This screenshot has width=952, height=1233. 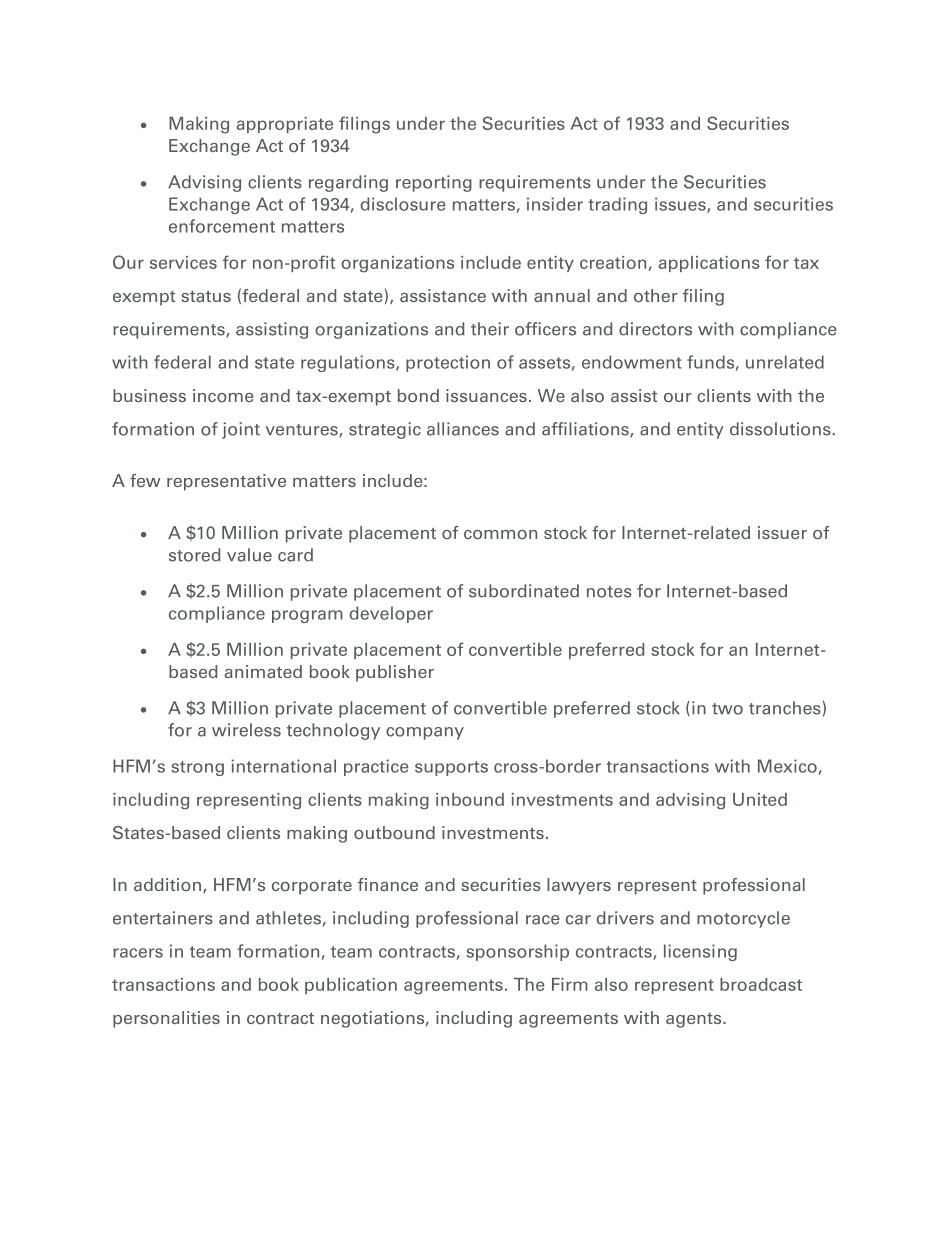 I want to click on personalities, so click(x=166, y=1019).
